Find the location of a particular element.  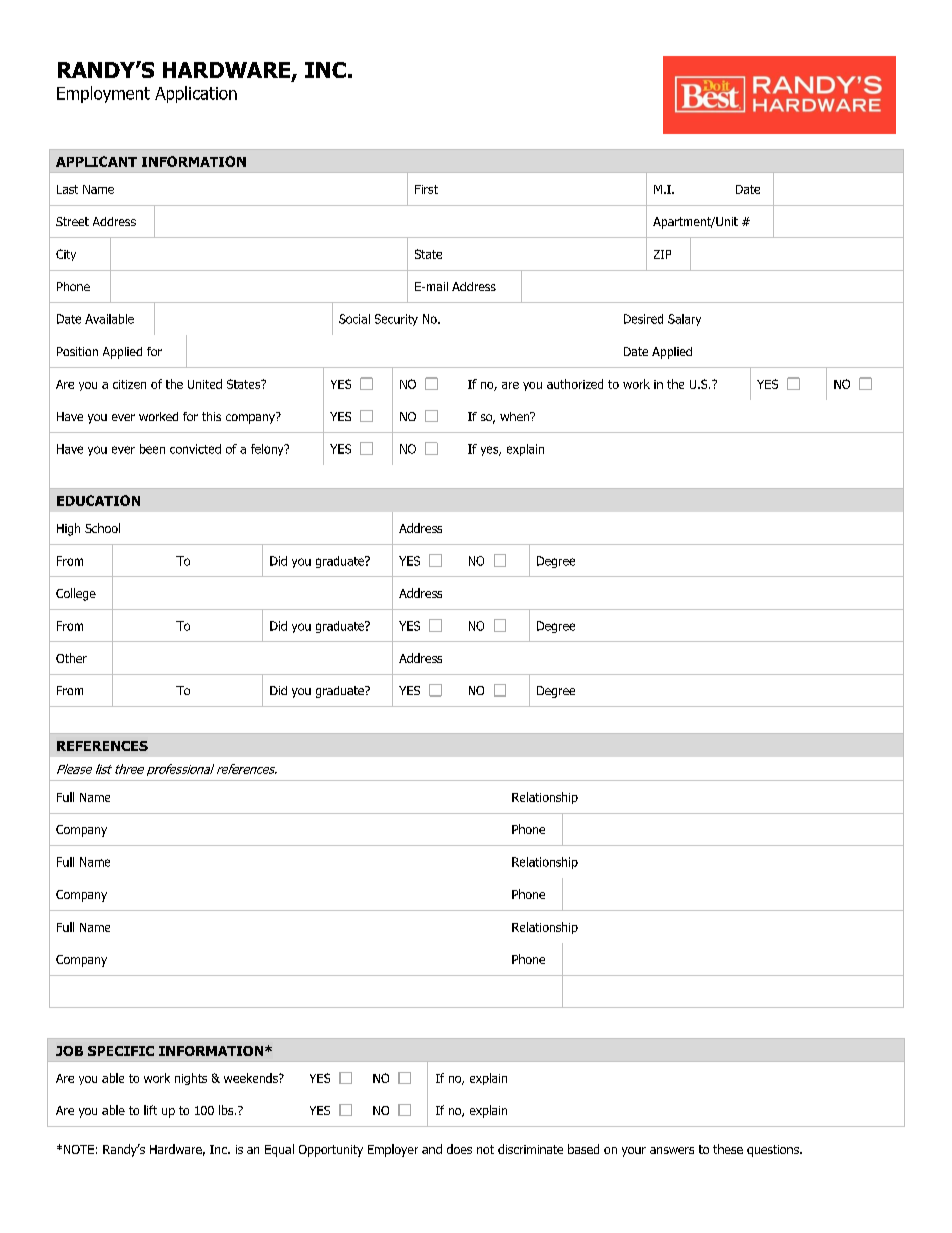

lift is located at coordinates (150, 1110).
